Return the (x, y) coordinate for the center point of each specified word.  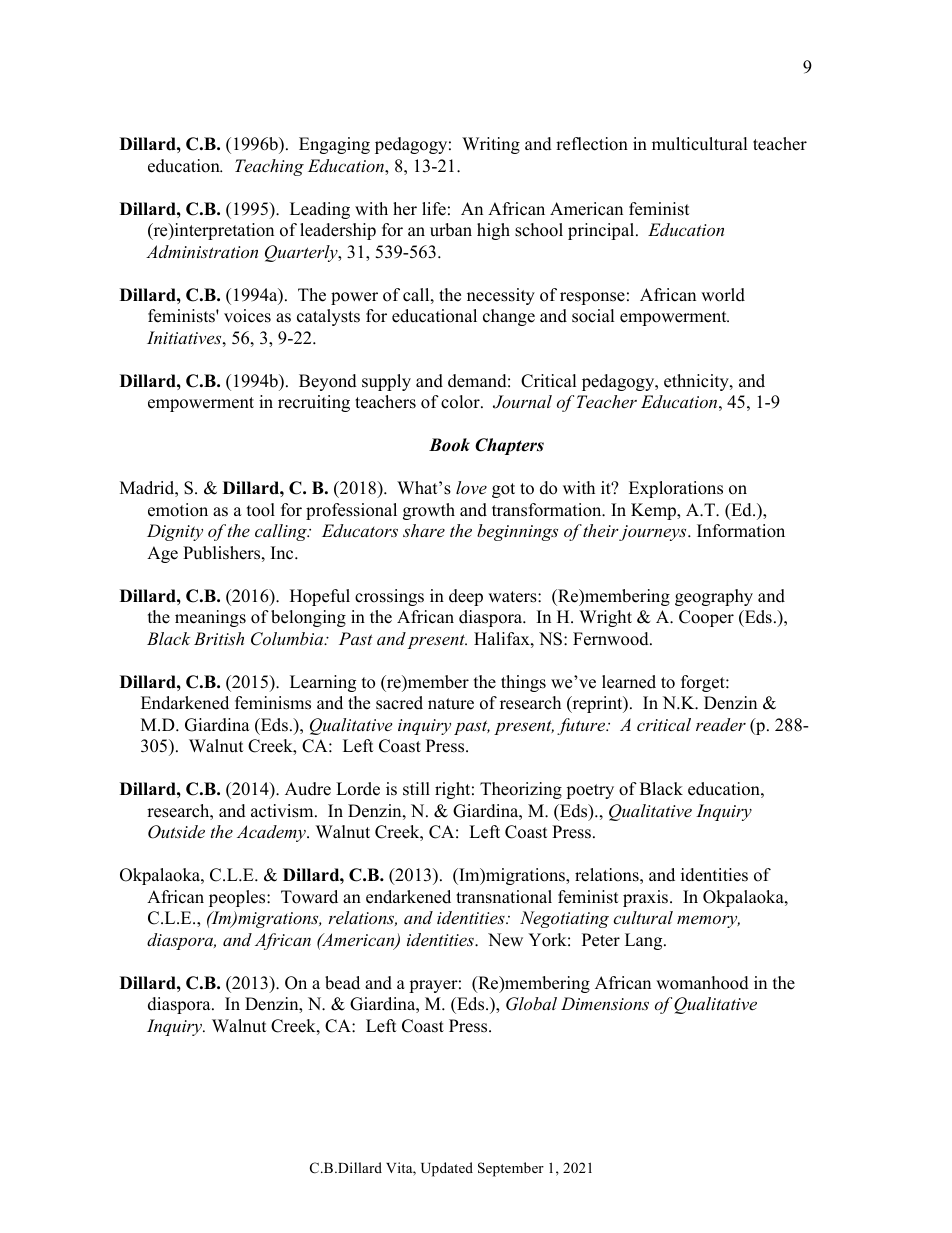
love (471, 487)
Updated (447, 1169)
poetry (590, 791)
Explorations (676, 489)
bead (342, 983)
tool (261, 510)
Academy (272, 833)
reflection (592, 144)
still (416, 789)
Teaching (269, 167)
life (434, 209)
